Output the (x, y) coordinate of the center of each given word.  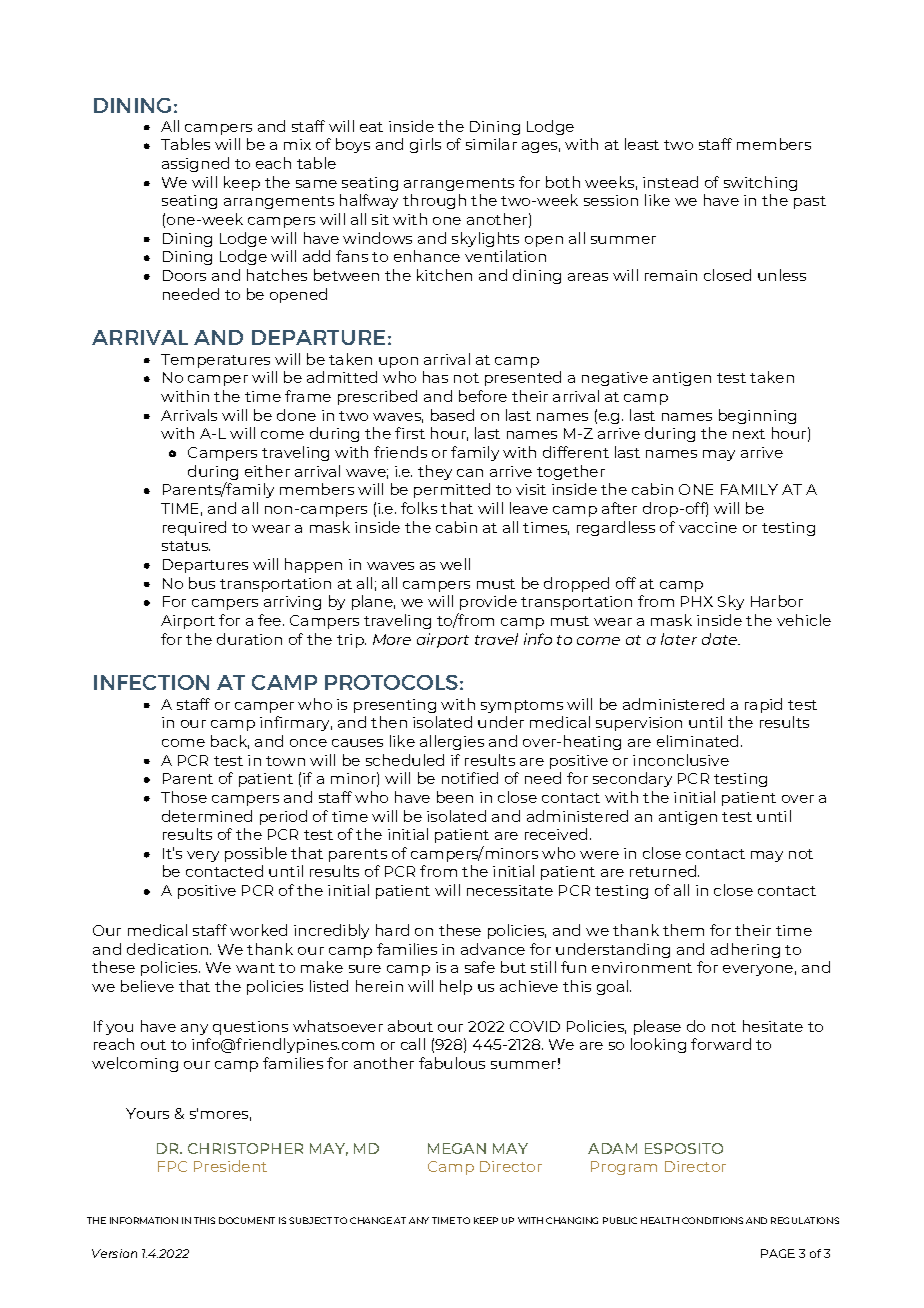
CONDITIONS (712, 1220)
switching (760, 183)
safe (480, 967)
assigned (195, 164)
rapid (763, 705)
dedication (169, 949)
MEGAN (457, 1148)
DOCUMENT (247, 1220)
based (452, 415)
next (749, 434)
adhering (745, 950)
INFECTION (151, 682)
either (267, 471)
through (434, 201)
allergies (452, 742)
